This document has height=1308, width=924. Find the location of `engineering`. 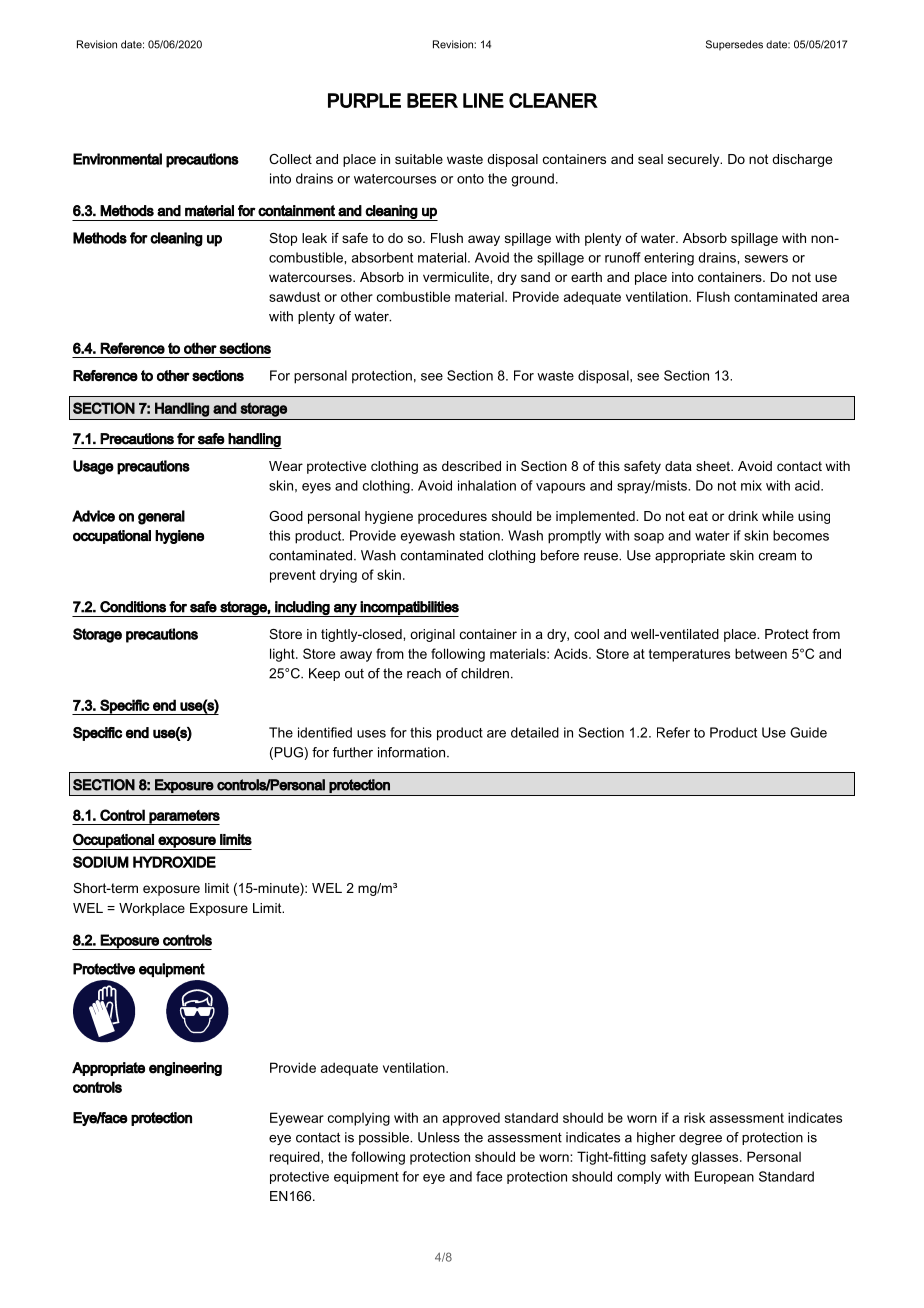

engineering is located at coordinates (185, 1069).
